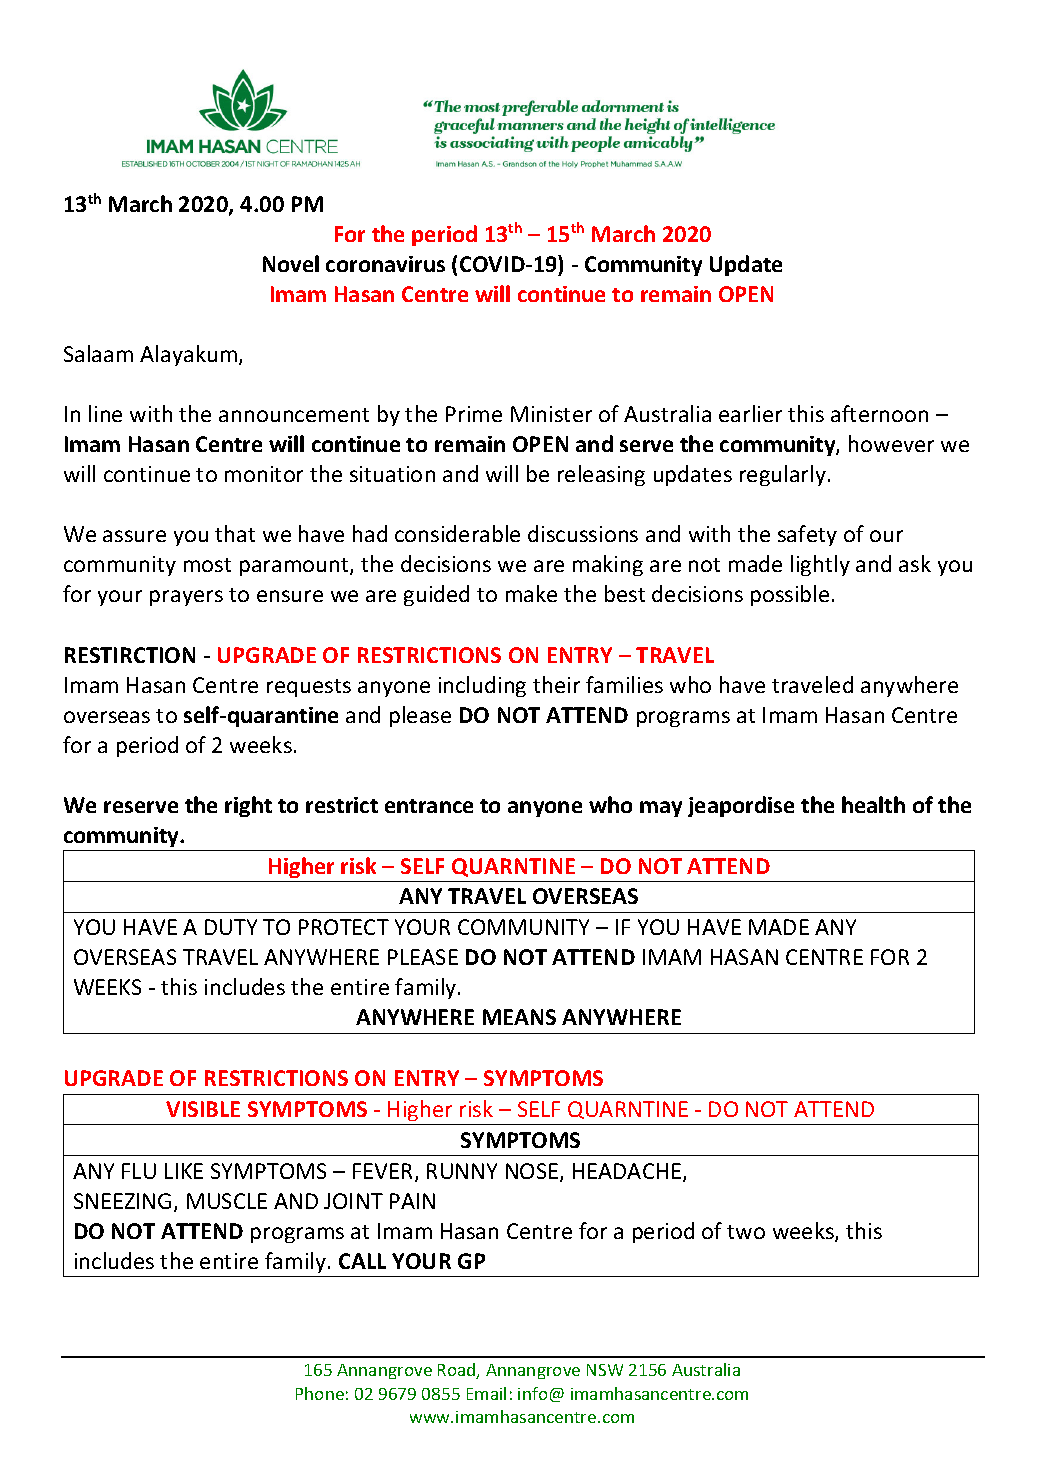 The image size is (1045, 1479). What do you see at coordinates (873, 804) in the screenshot?
I see `health` at bounding box center [873, 804].
